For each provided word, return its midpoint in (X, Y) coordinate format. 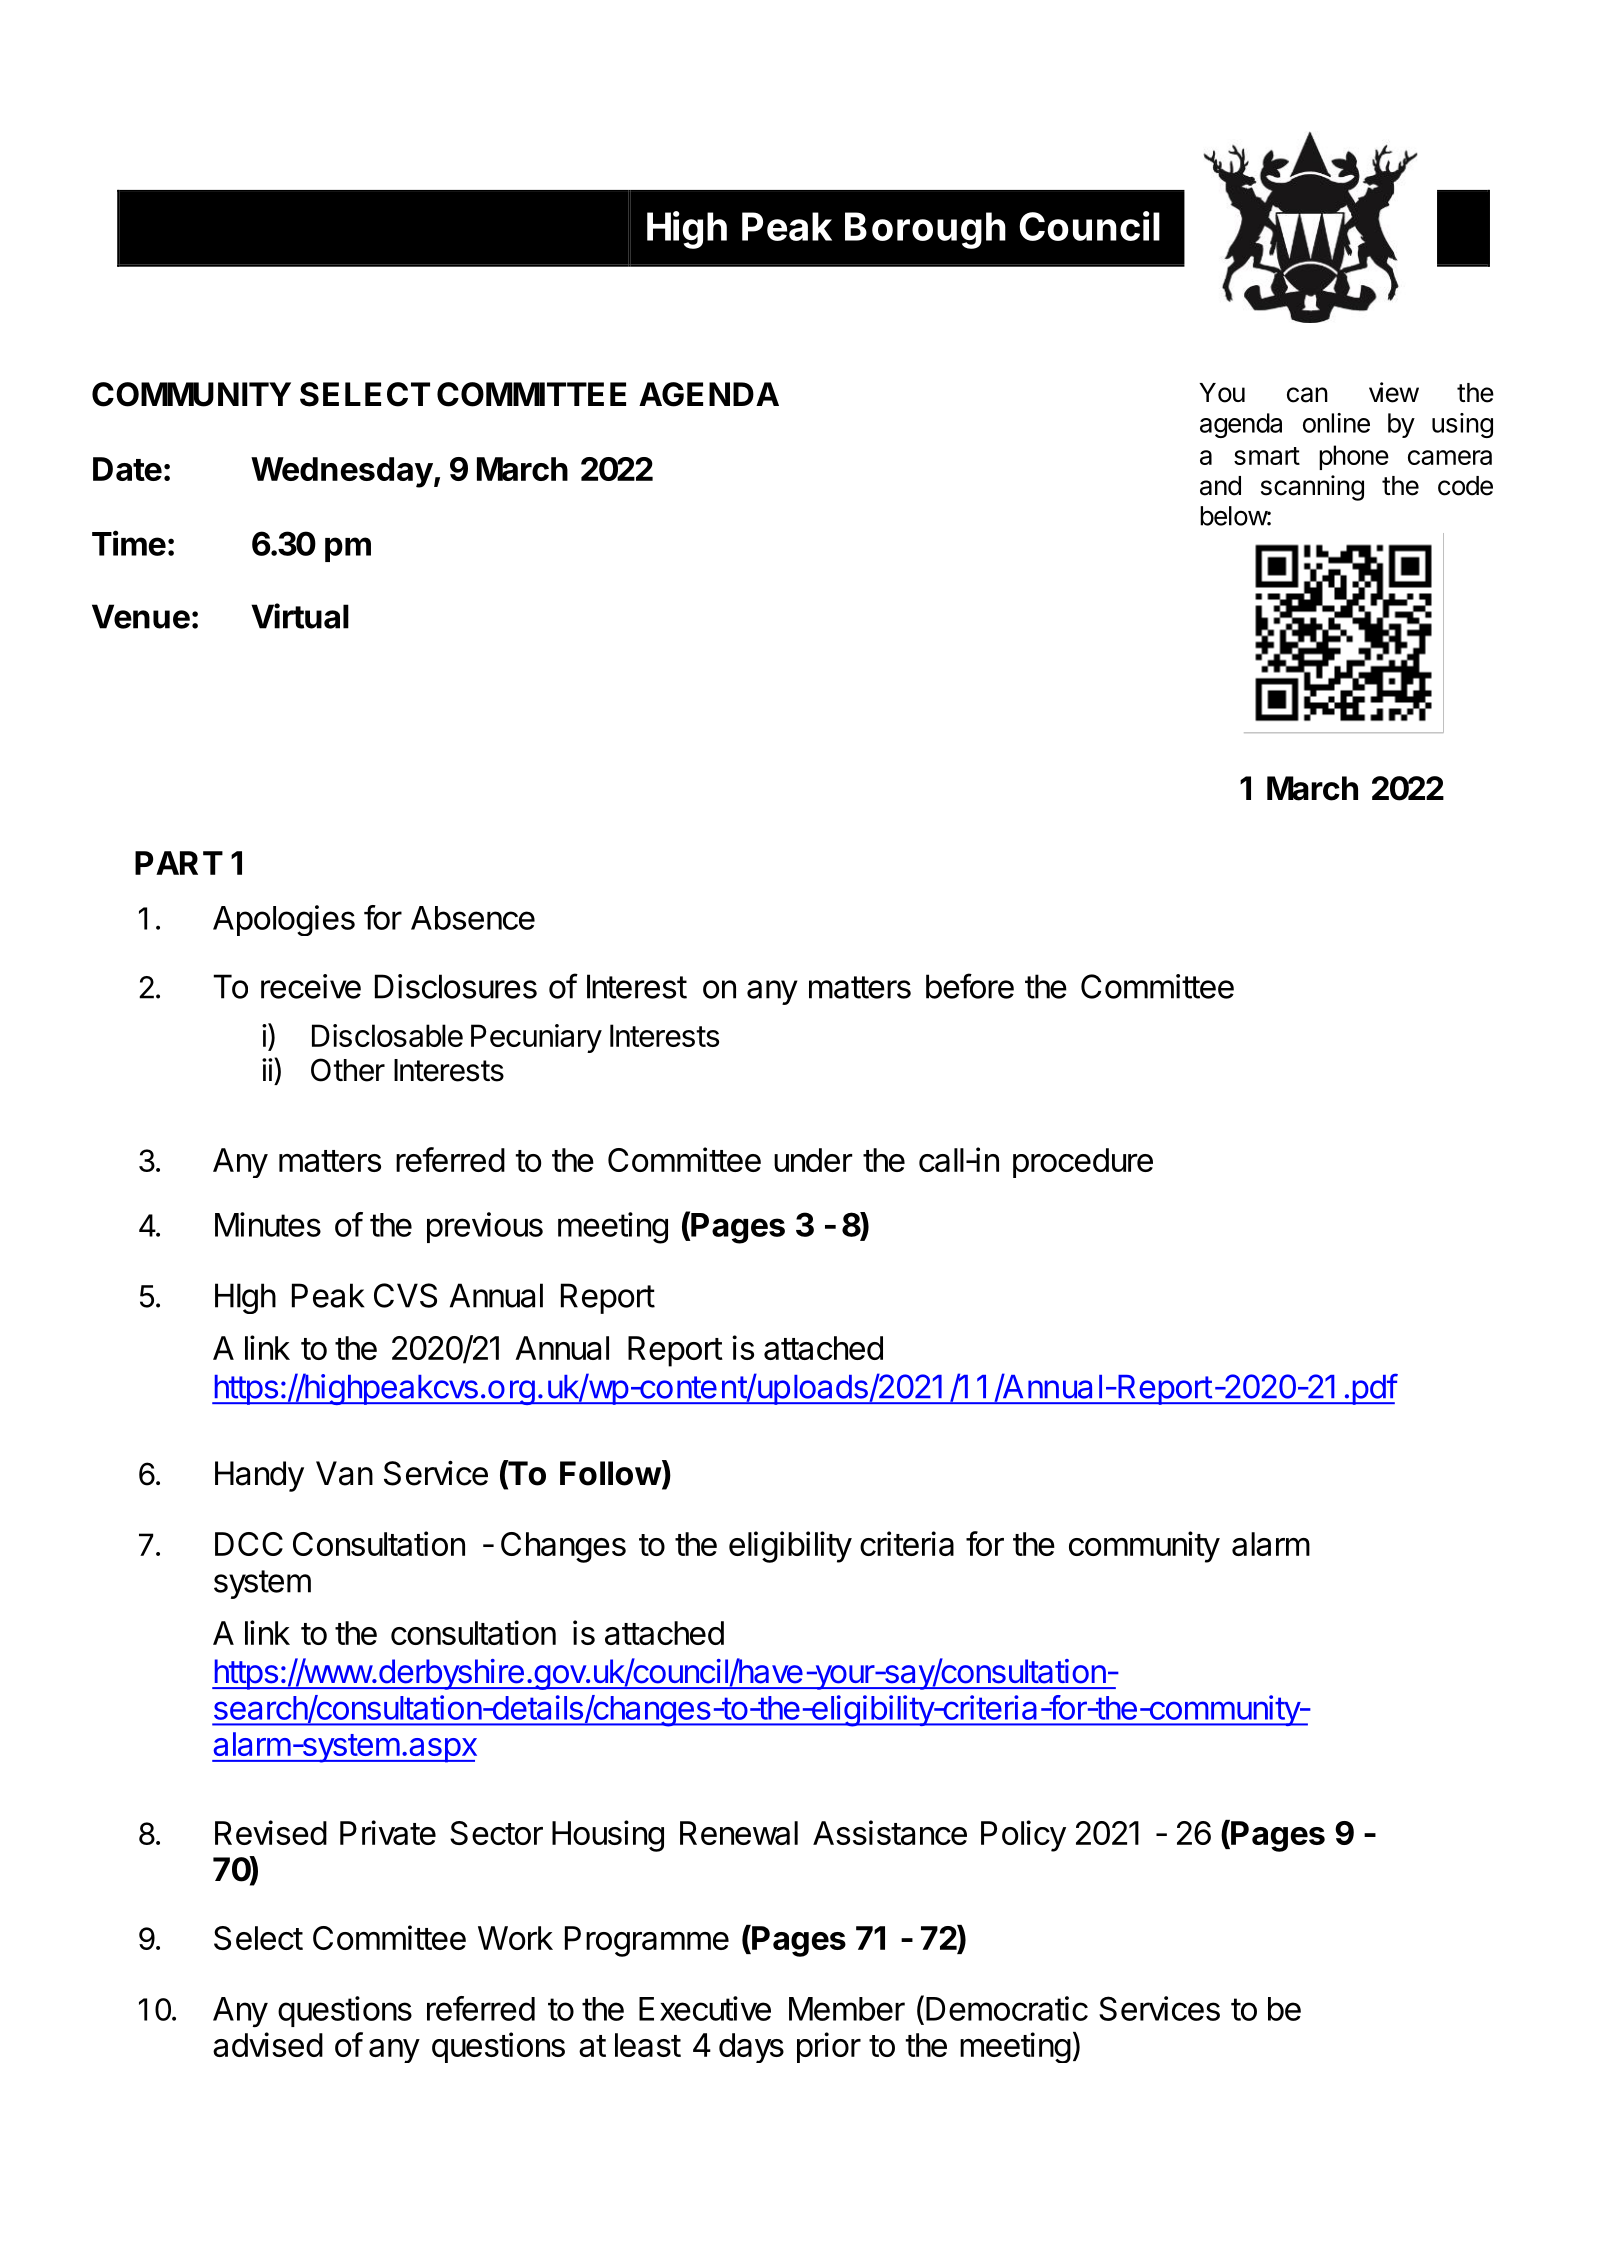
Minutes (268, 1224)
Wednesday (342, 472)
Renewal (739, 1833)
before (970, 986)
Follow (611, 1473)
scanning (1312, 488)
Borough (925, 230)
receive (311, 986)
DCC (249, 1544)
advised (268, 2044)
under (813, 1160)
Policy (1023, 1836)
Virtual (300, 616)
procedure (1083, 1163)
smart (1267, 456)
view (1394, 392)
